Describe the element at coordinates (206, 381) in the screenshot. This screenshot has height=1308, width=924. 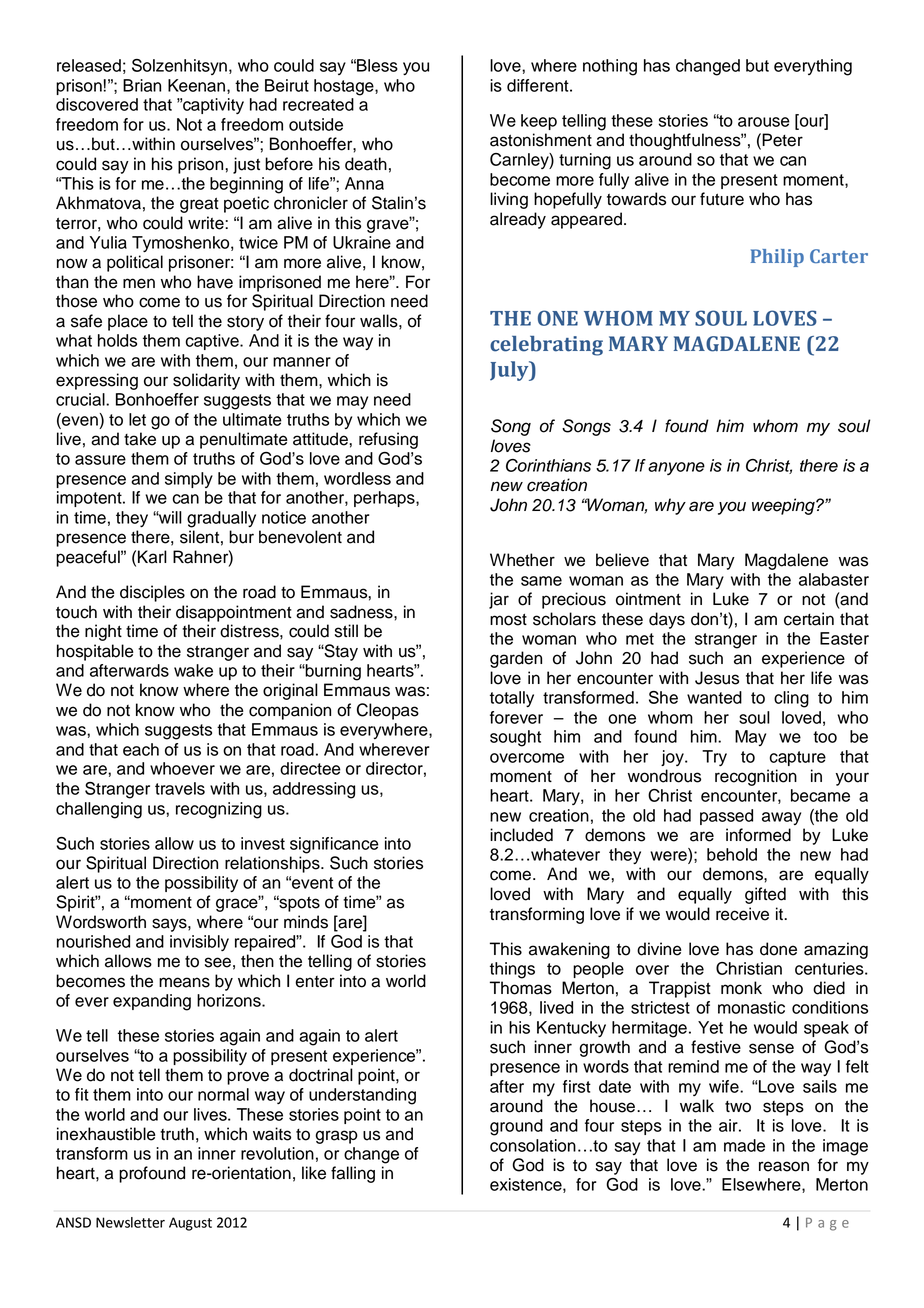
I see `solidarity` at that location.
